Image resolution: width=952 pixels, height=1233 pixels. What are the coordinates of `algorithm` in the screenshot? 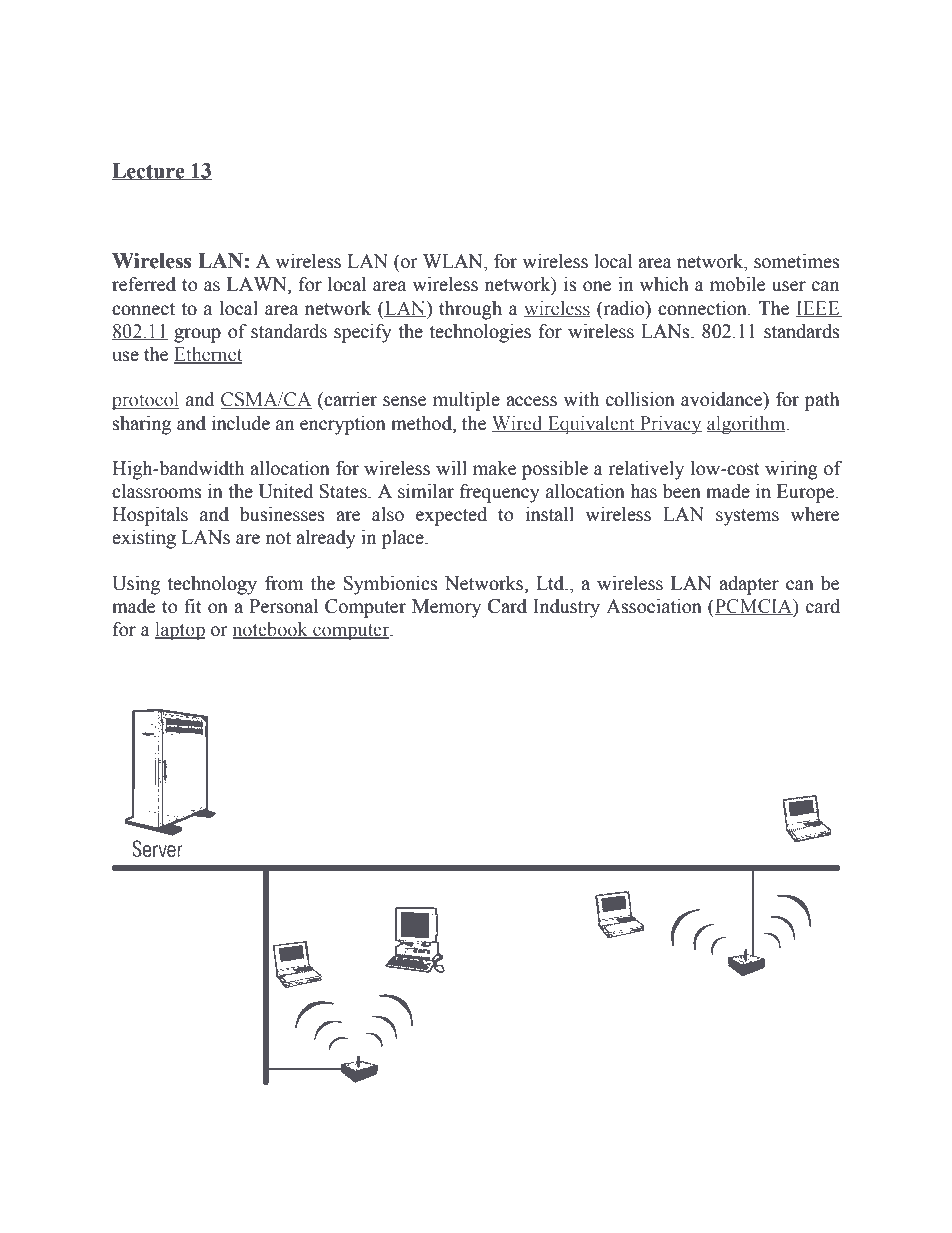 It's located at (747, 425).
